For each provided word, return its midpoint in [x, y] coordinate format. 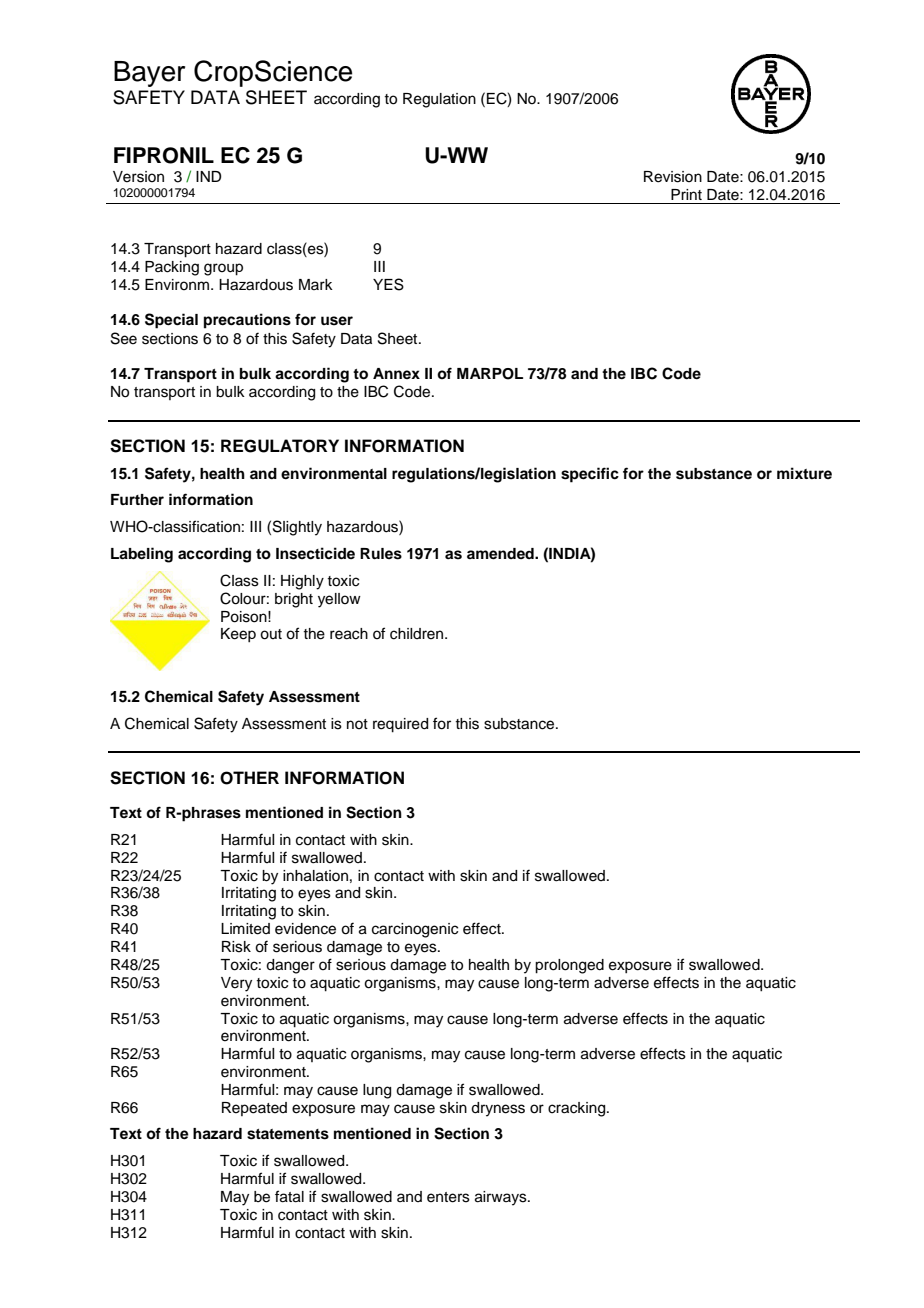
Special [171, 321]
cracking [578, 1109]
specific [590, 475]
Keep [238, 635]
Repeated [254, 1109]
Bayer [149, 74]
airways [502, 1198]
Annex [396, 373]
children [418, 634]
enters [448, 1197]
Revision [673, 177]
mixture [804, 473]
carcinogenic [415, 930]
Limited [245, 929]
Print [686, 194]
